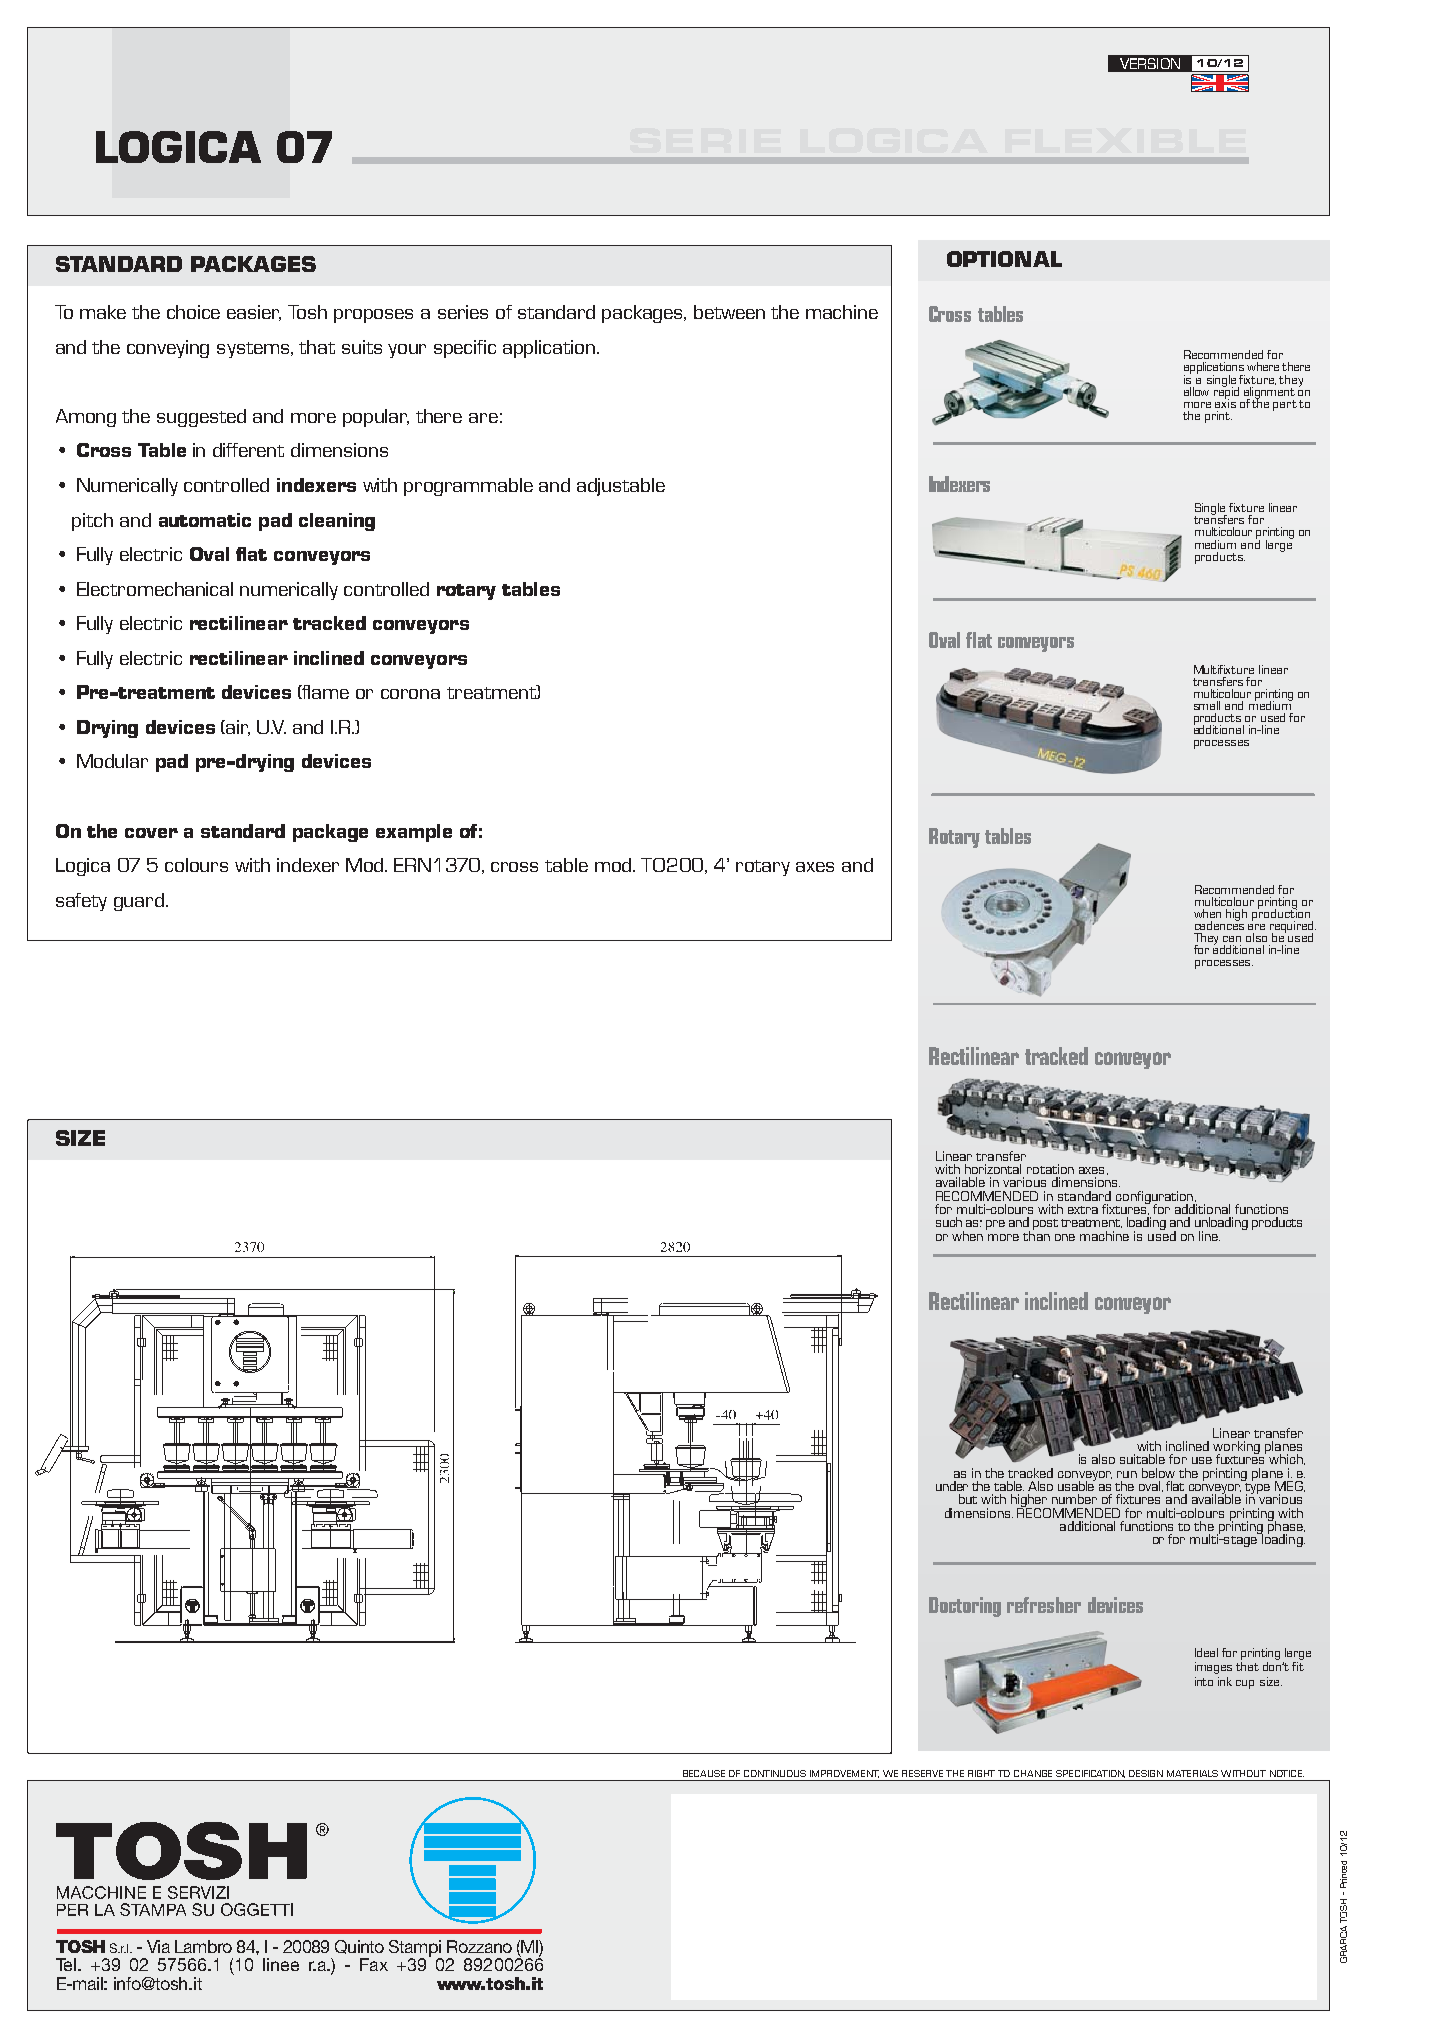 The width and height of the screenshot is (1440, 2038). Describe the element at coordinates (1196, 391) in the screenshot. I see `allow` at that location.
